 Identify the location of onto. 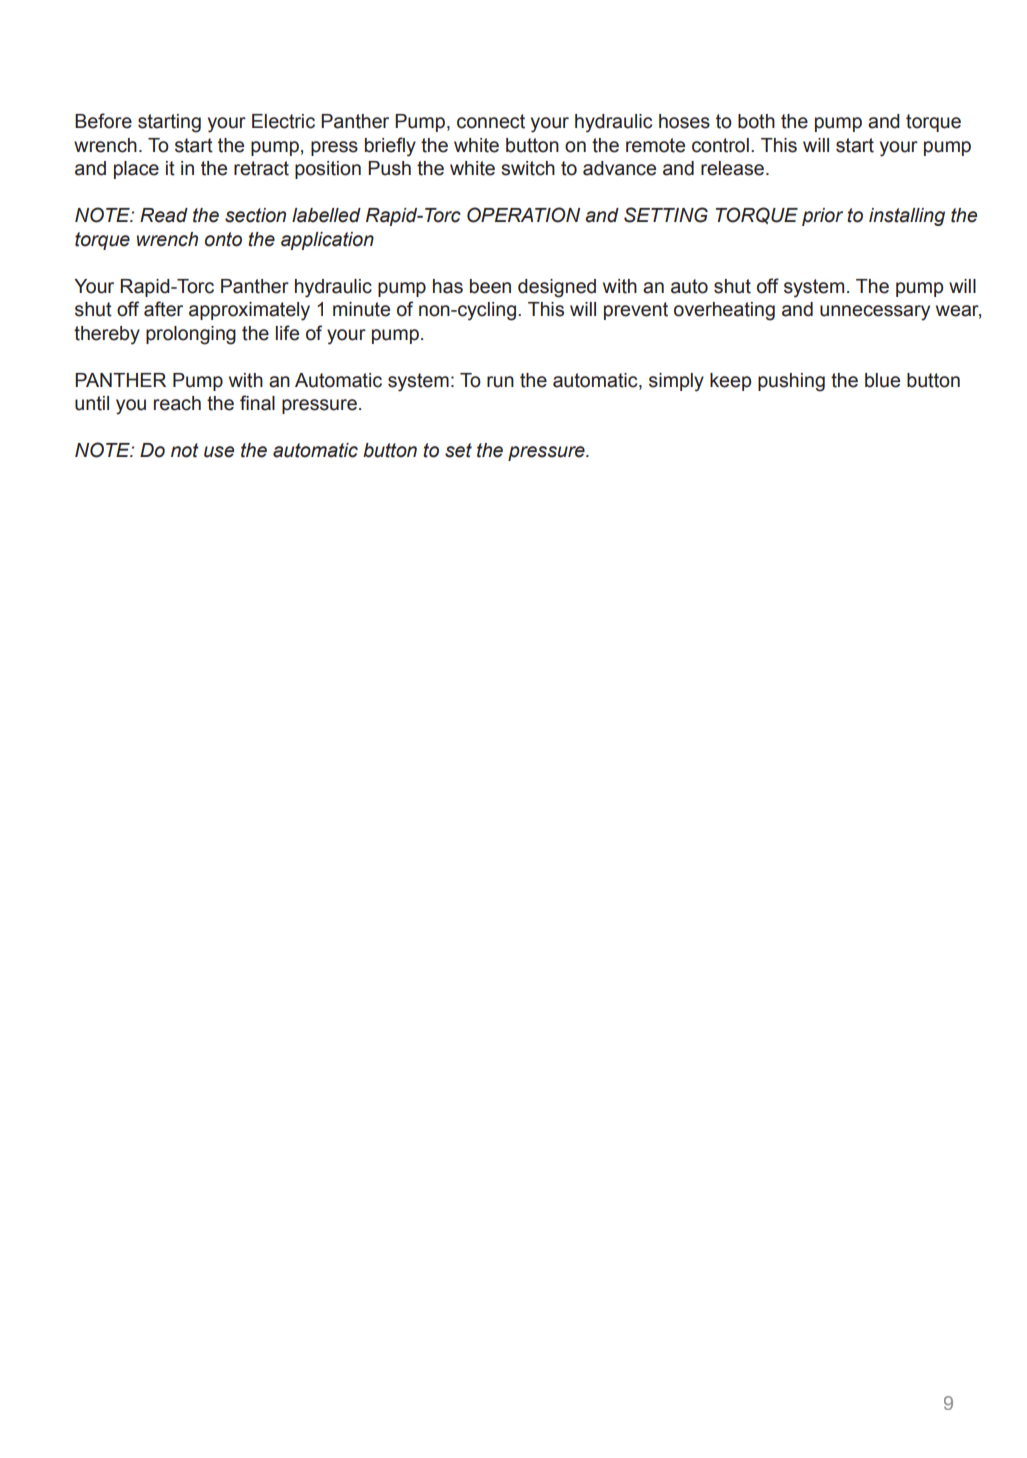
(223, 239).
